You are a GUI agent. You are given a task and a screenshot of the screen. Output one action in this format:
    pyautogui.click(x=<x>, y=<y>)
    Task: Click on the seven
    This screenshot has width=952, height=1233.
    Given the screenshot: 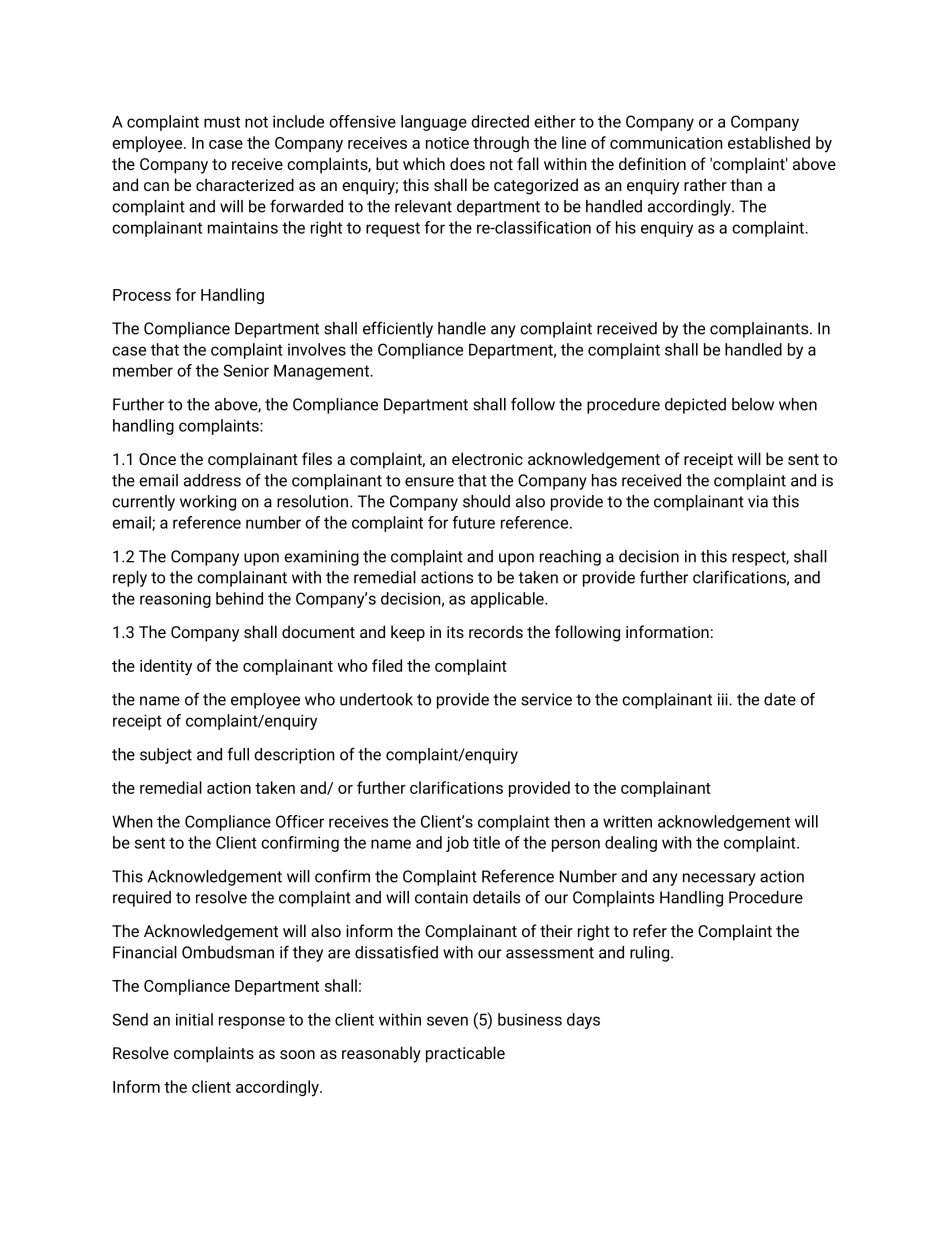 What is the action you would take?
    pyautogui.click(x=447, y=1021)
